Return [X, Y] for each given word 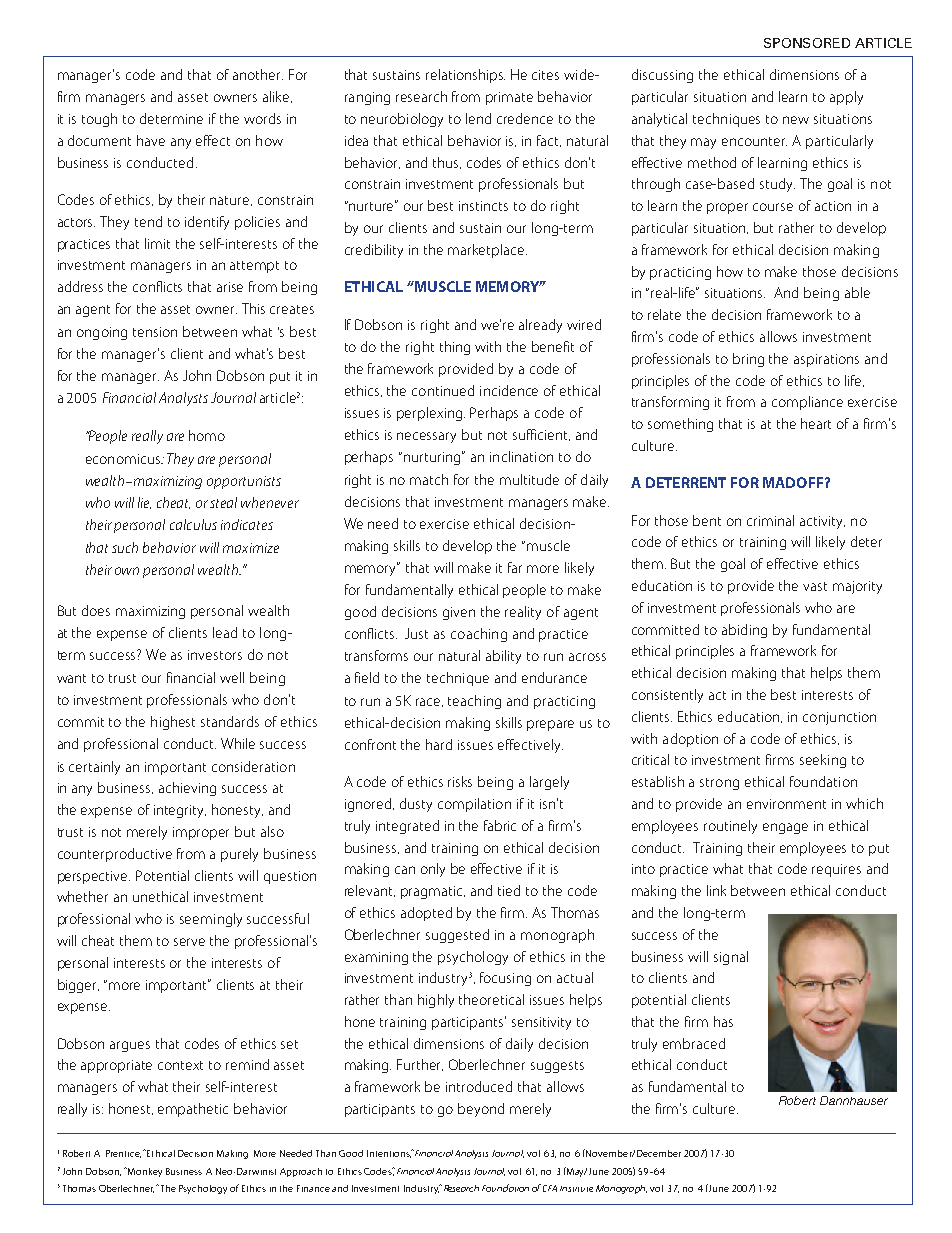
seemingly [211, 920]
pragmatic [433, 892]
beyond [481, 1110]
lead [225, 632]
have [151, 140]
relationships [465, 76]
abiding [744, 631]
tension [155, 332]
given [459, 613]
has [723, 1021]
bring [748, 360]
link [716, 890]
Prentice [123, 1154]
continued [443, 390]
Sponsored [807, 43]
